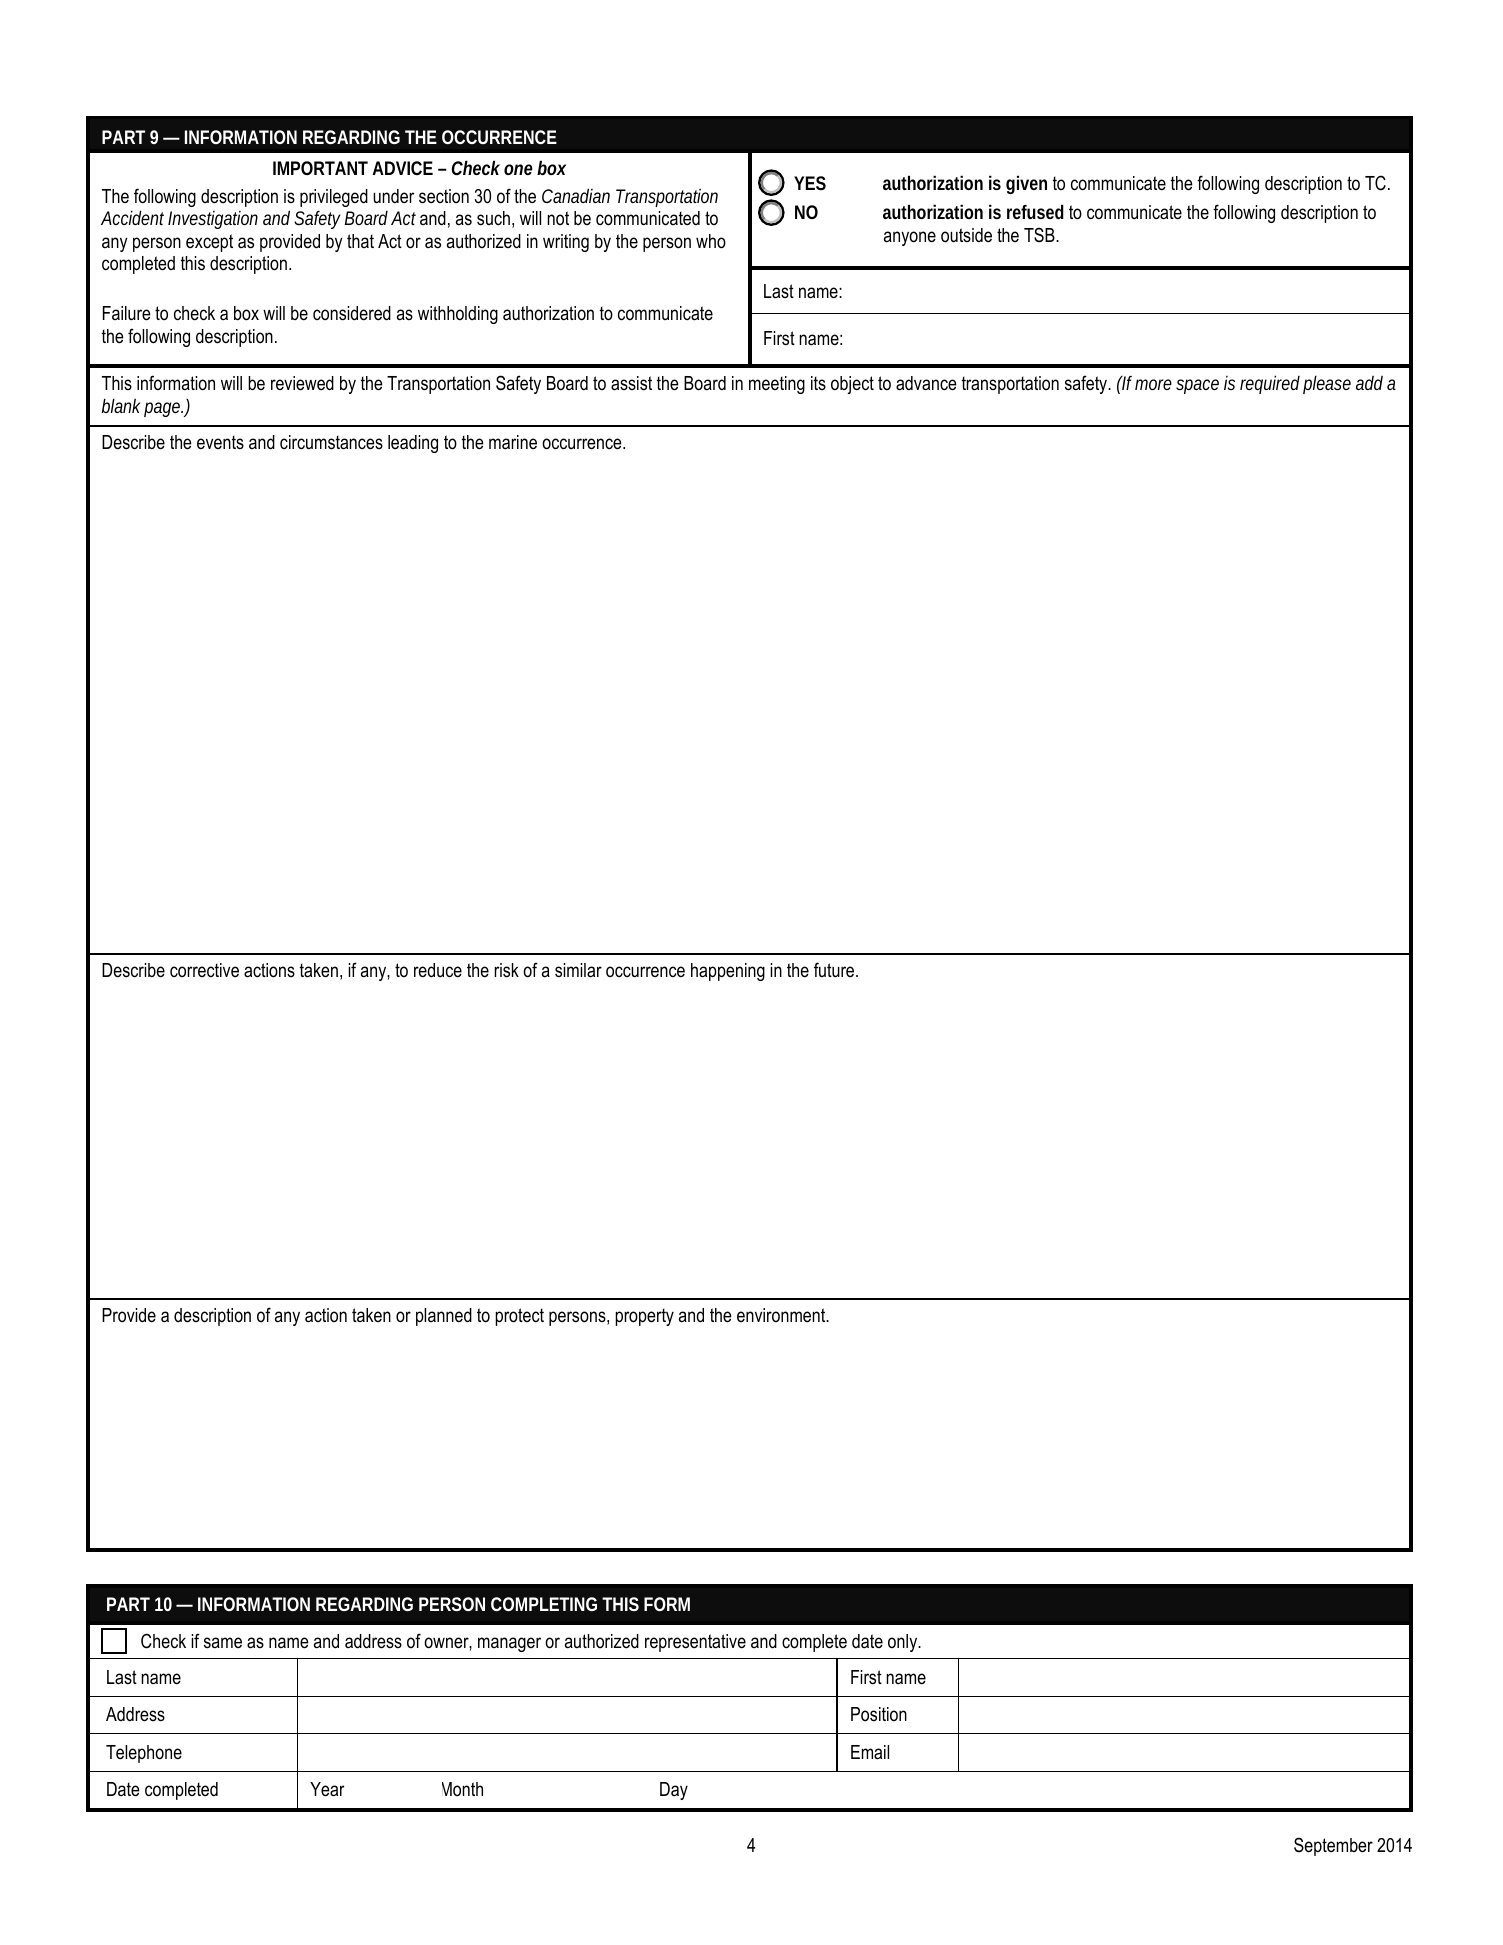  What do you see at coordinates (674, 1791) in the document?
I see `Day` at bounding box center [674, 1791].
